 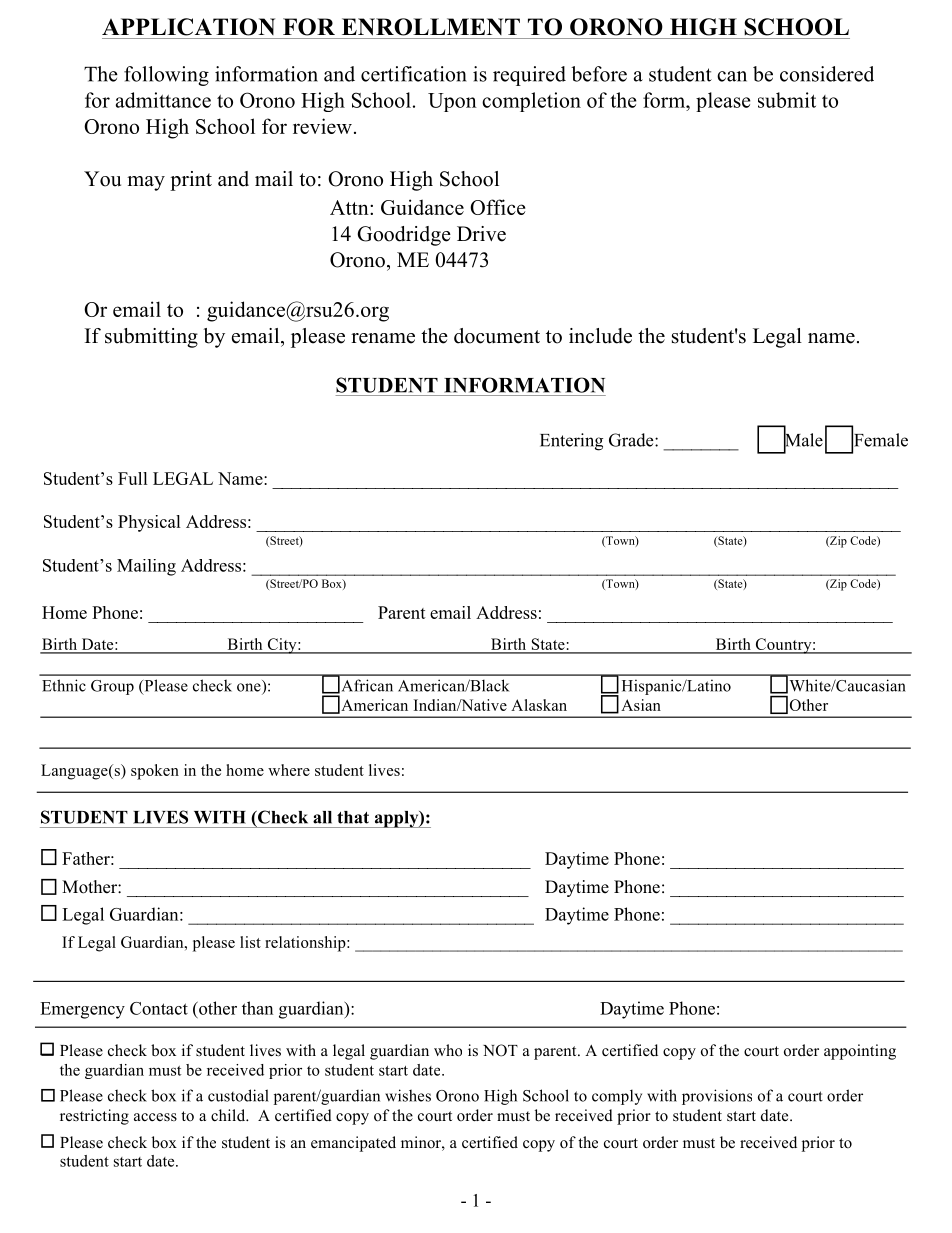 I want to click on Drive, so click(x=481, y=234).
